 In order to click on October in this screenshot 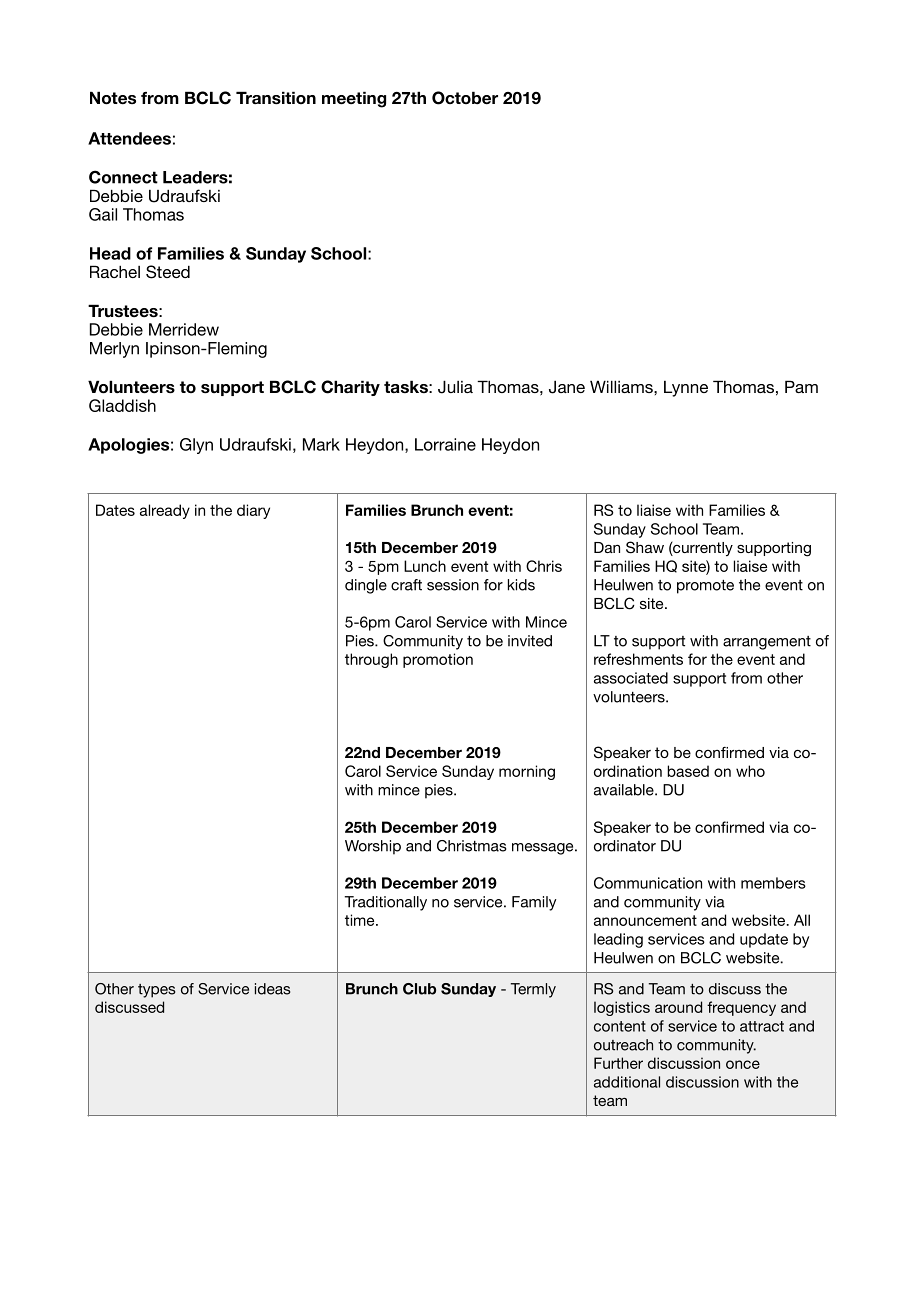, I will do `click(465, 98)`.
